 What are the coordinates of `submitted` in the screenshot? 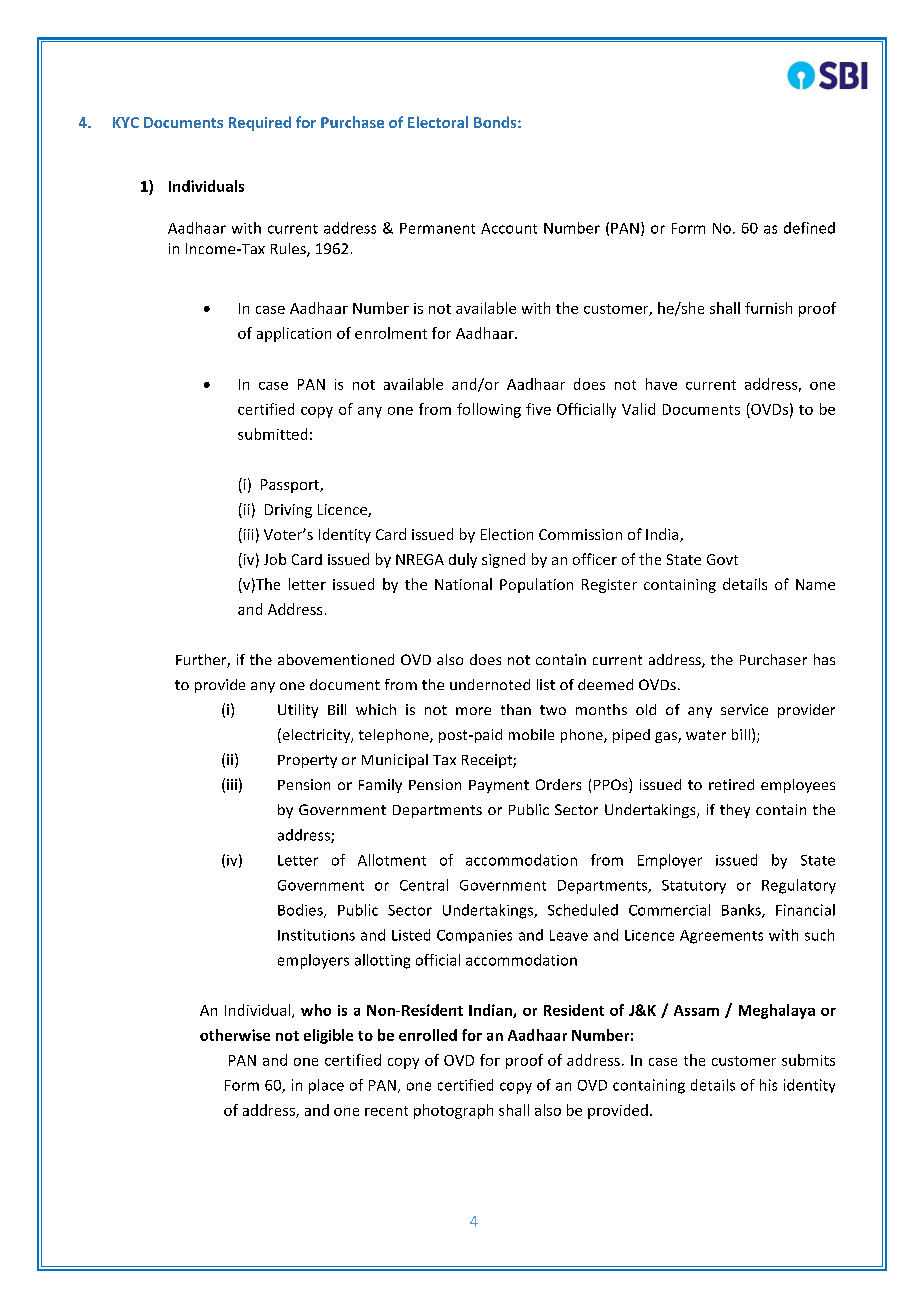 It's located at (272, 434).
